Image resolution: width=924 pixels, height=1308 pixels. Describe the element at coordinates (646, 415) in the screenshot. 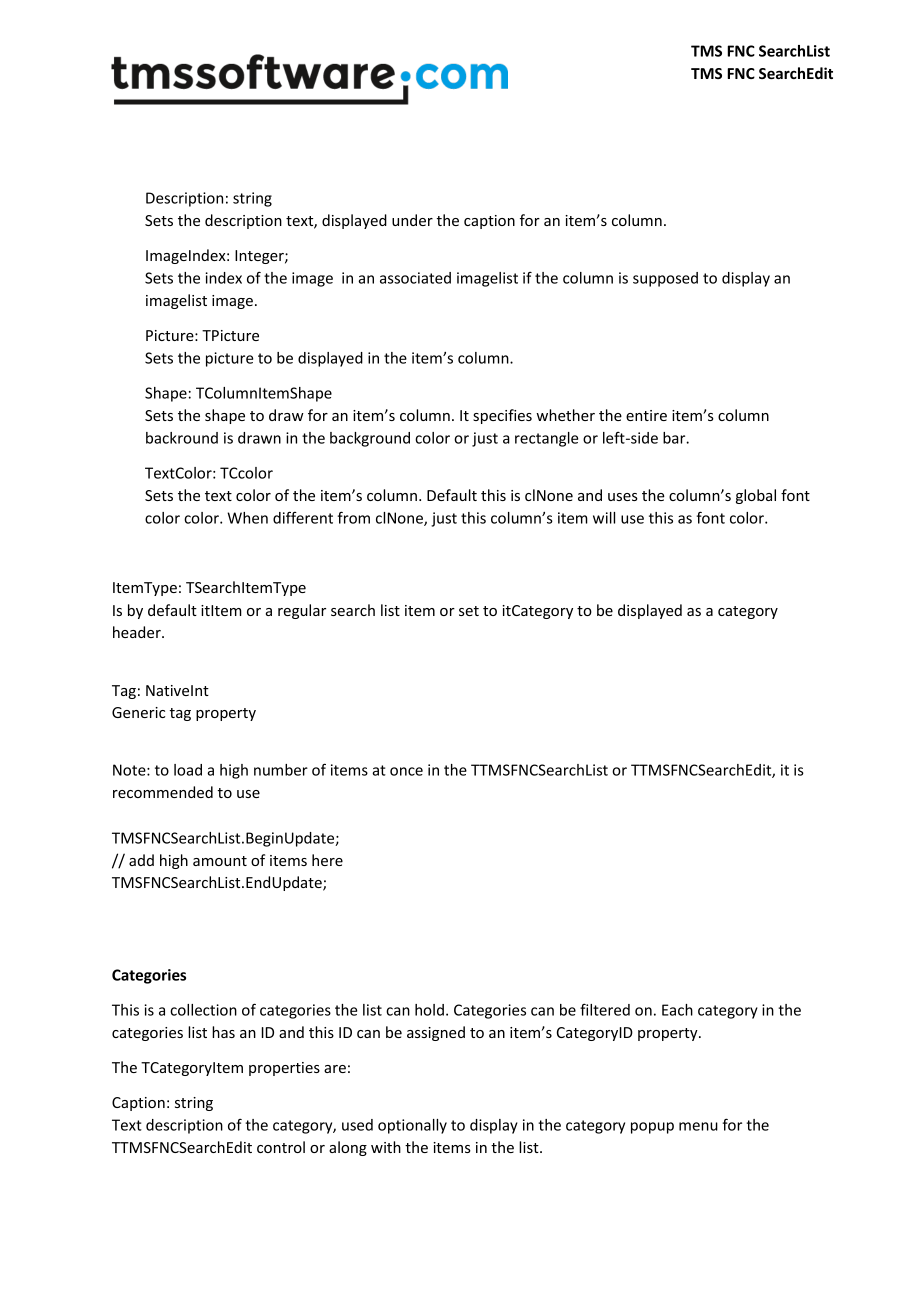

I see `entire` at that location.
